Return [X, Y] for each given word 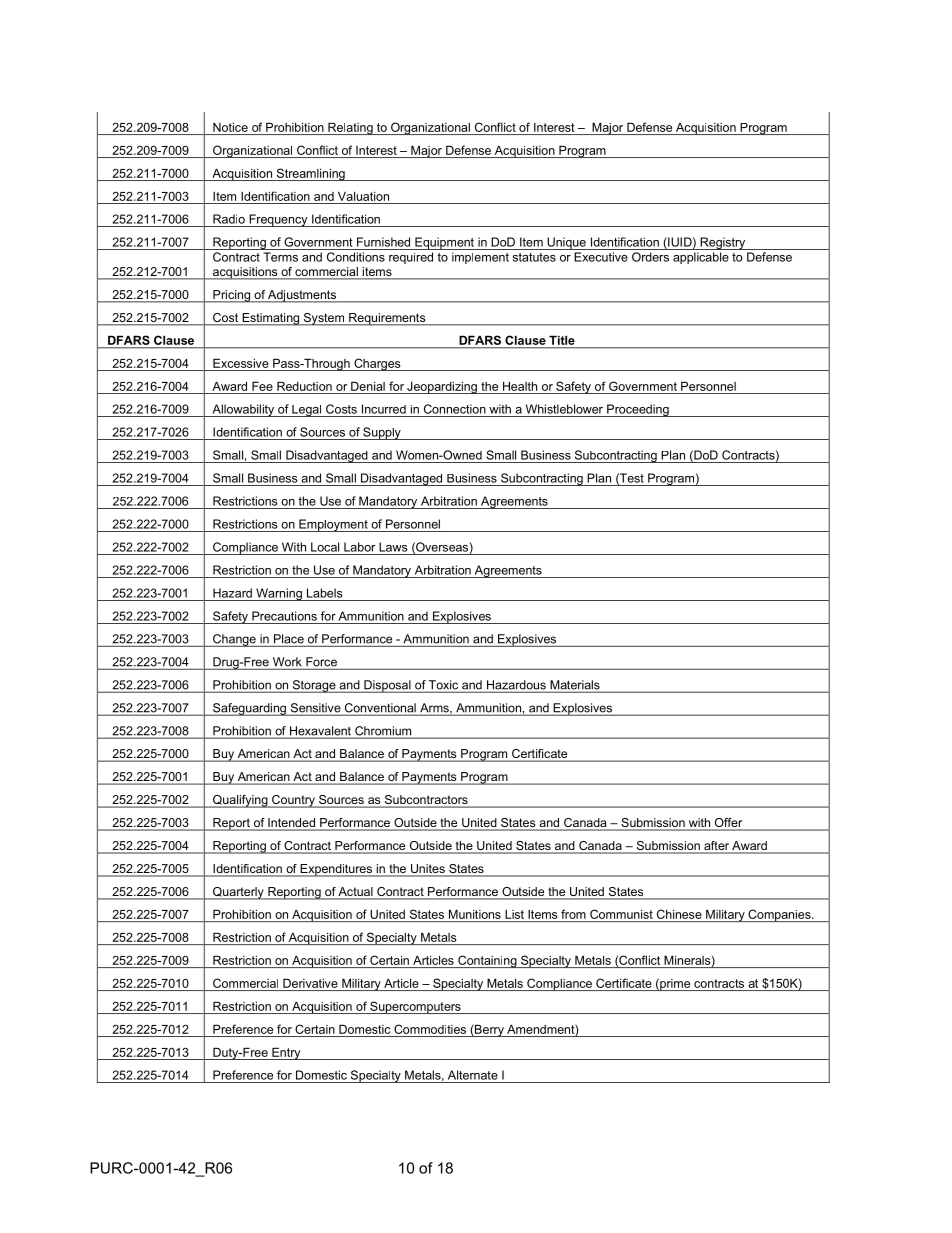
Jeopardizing [442, 388]
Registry [723, 243]
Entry [286, 1053]
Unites [427, 870]
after [716, 847]
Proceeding [638, 410]
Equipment [444, 243]
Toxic [444, 686]
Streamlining [310, 174]
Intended [291, 824]
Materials [575, 686]
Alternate [473, 1075]
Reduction [304, 386]
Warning [279, 594]
